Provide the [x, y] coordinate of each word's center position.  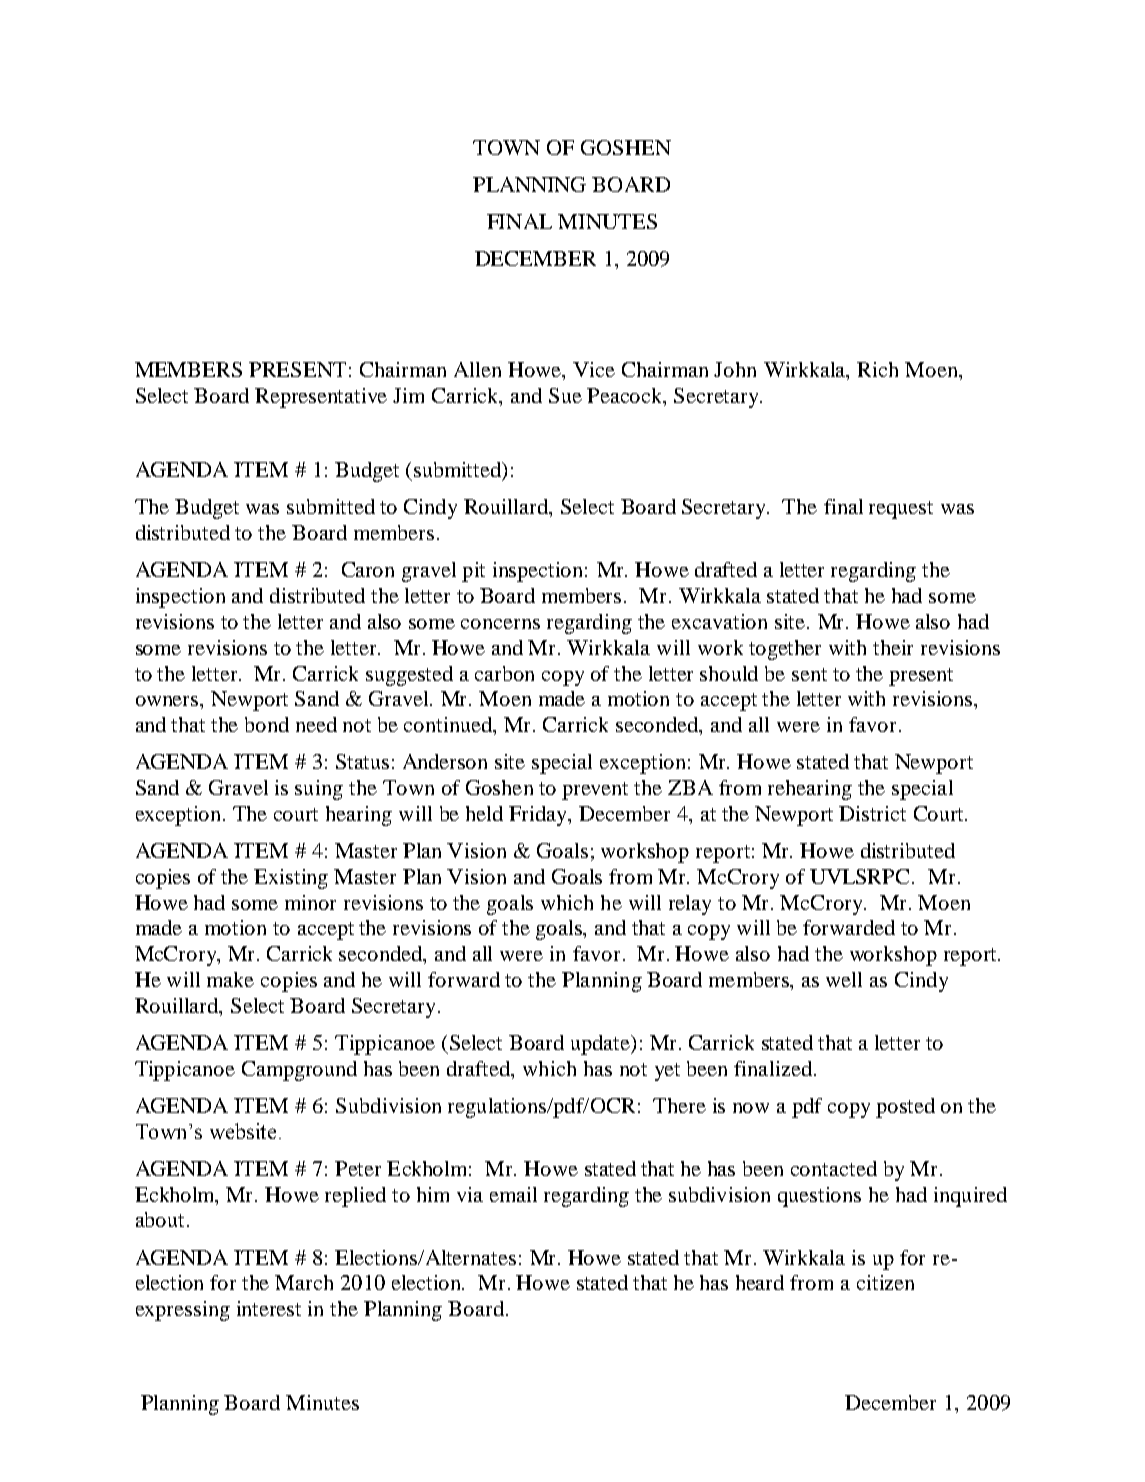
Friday [539, 816]
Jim [408, 395]
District [872, 813]
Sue [565, 395]
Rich [877, 369]
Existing [291, 879]
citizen [885, 1282]
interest [269, 1308]
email [513, 1194]
